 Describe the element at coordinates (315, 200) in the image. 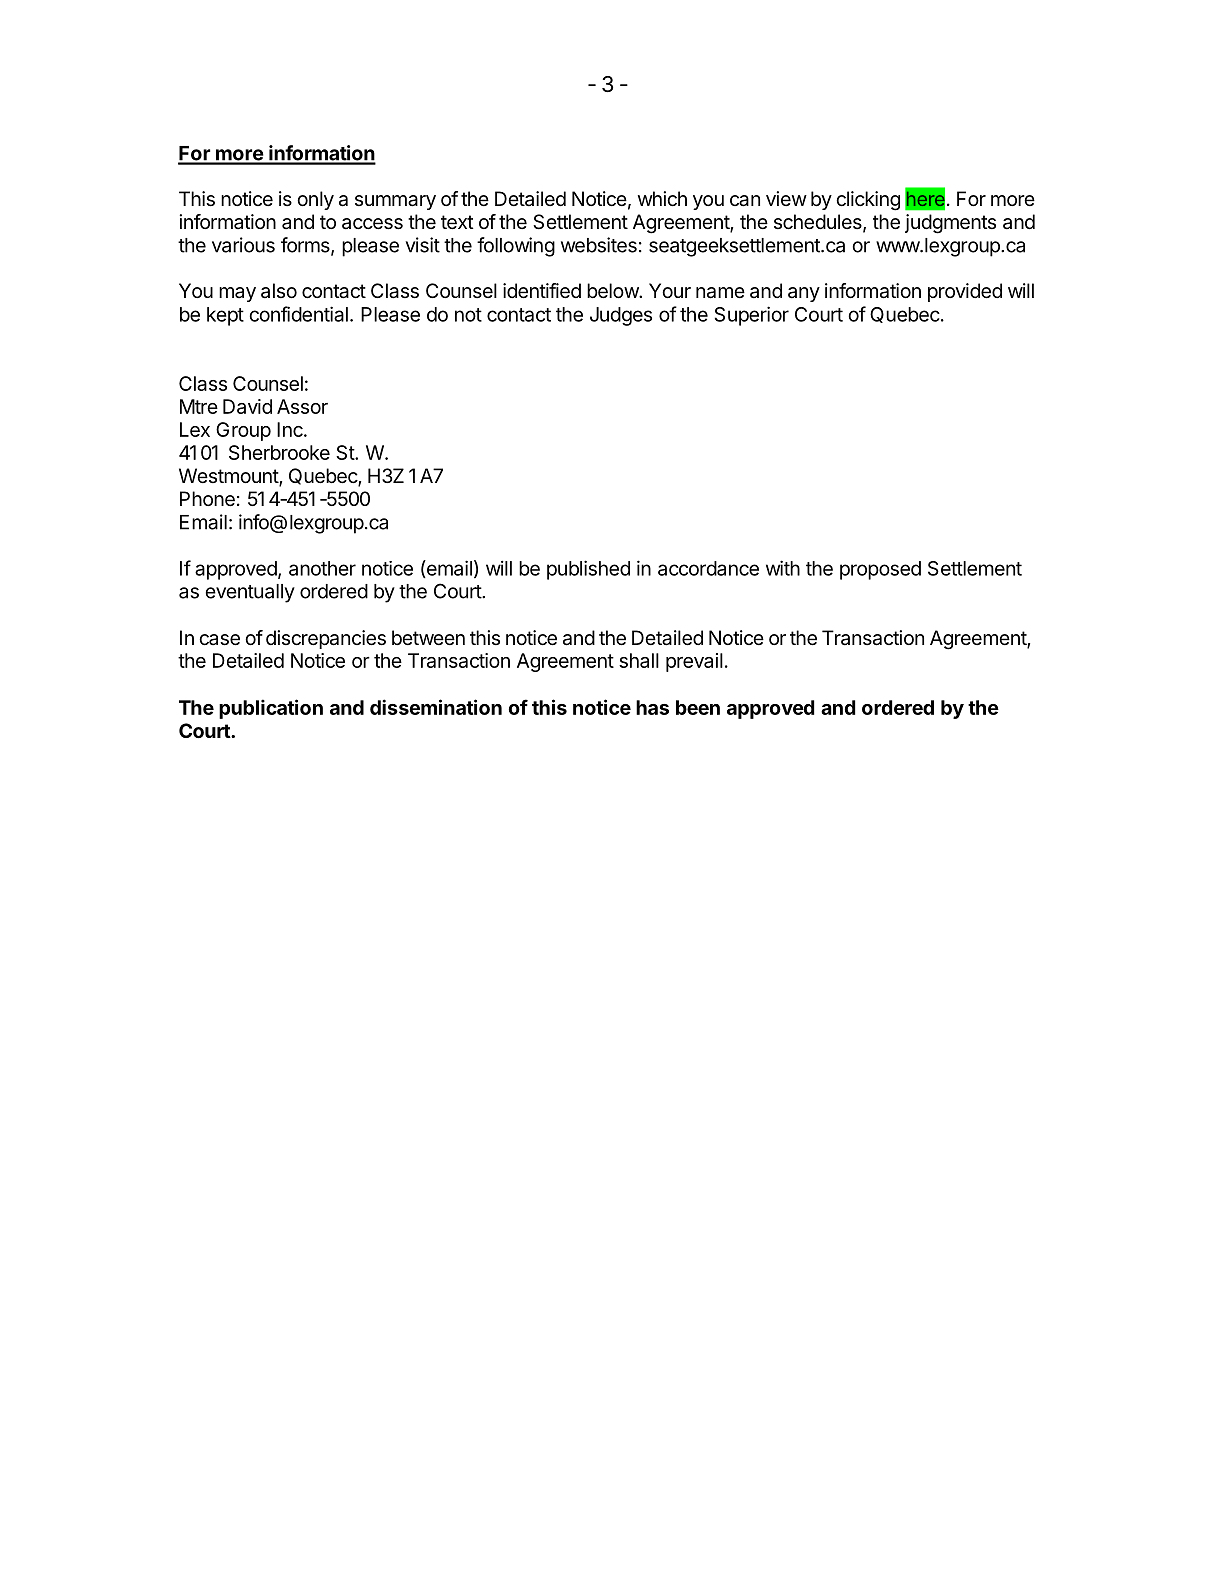

I see `only` at that location.
